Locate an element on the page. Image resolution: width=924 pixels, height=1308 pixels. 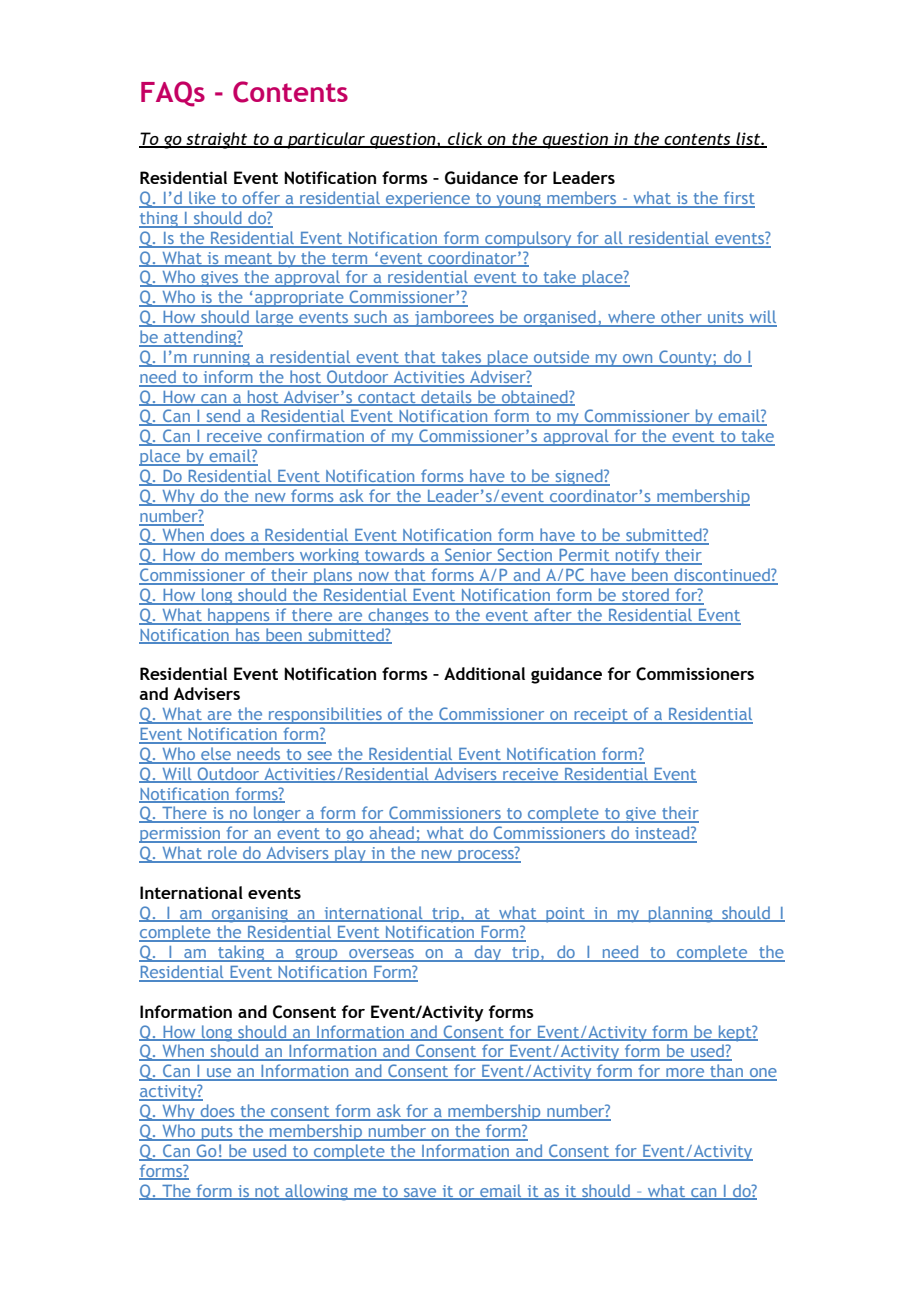
receipt is located at coordinates (601, 716).
